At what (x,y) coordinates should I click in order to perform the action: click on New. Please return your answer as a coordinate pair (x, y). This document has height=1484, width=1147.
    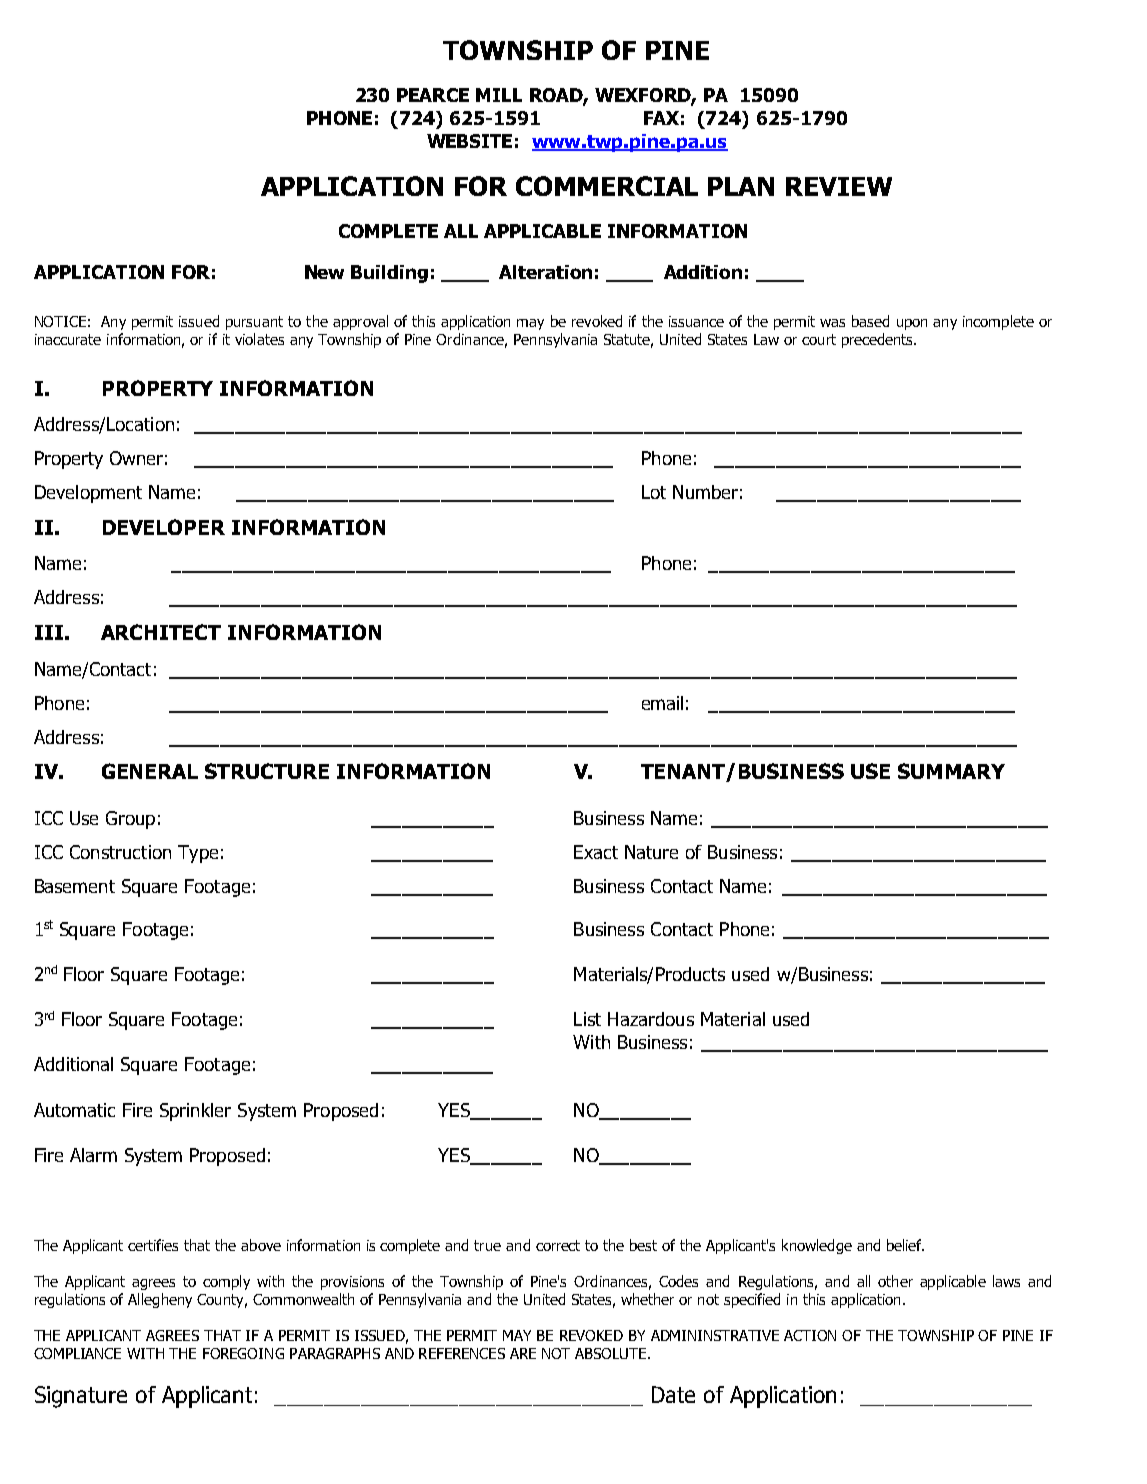
    Looking at the image, I should click on (324, 272).
